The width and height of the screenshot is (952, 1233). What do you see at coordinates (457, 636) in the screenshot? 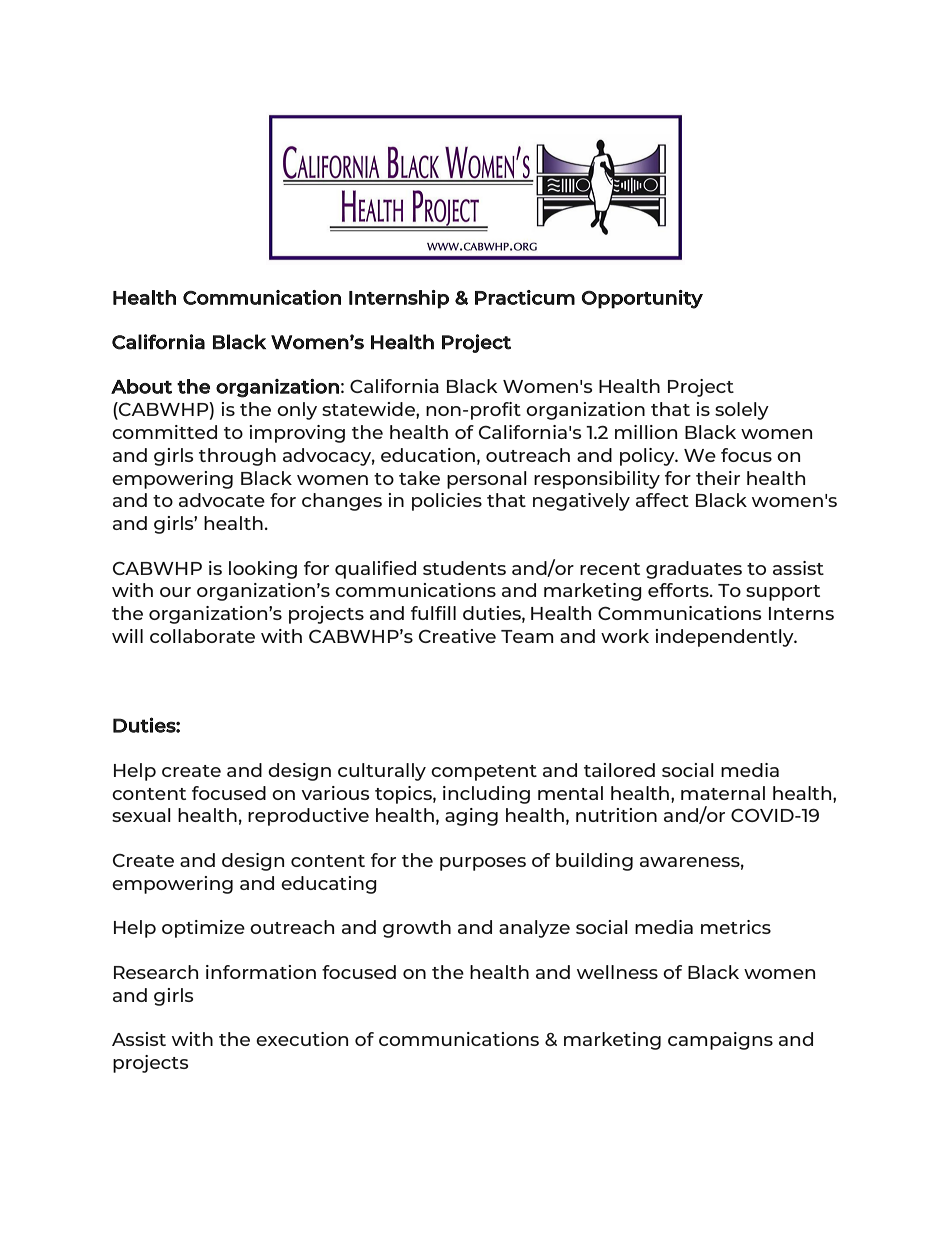
I see `Creative` at bounding box center [457, 636].
